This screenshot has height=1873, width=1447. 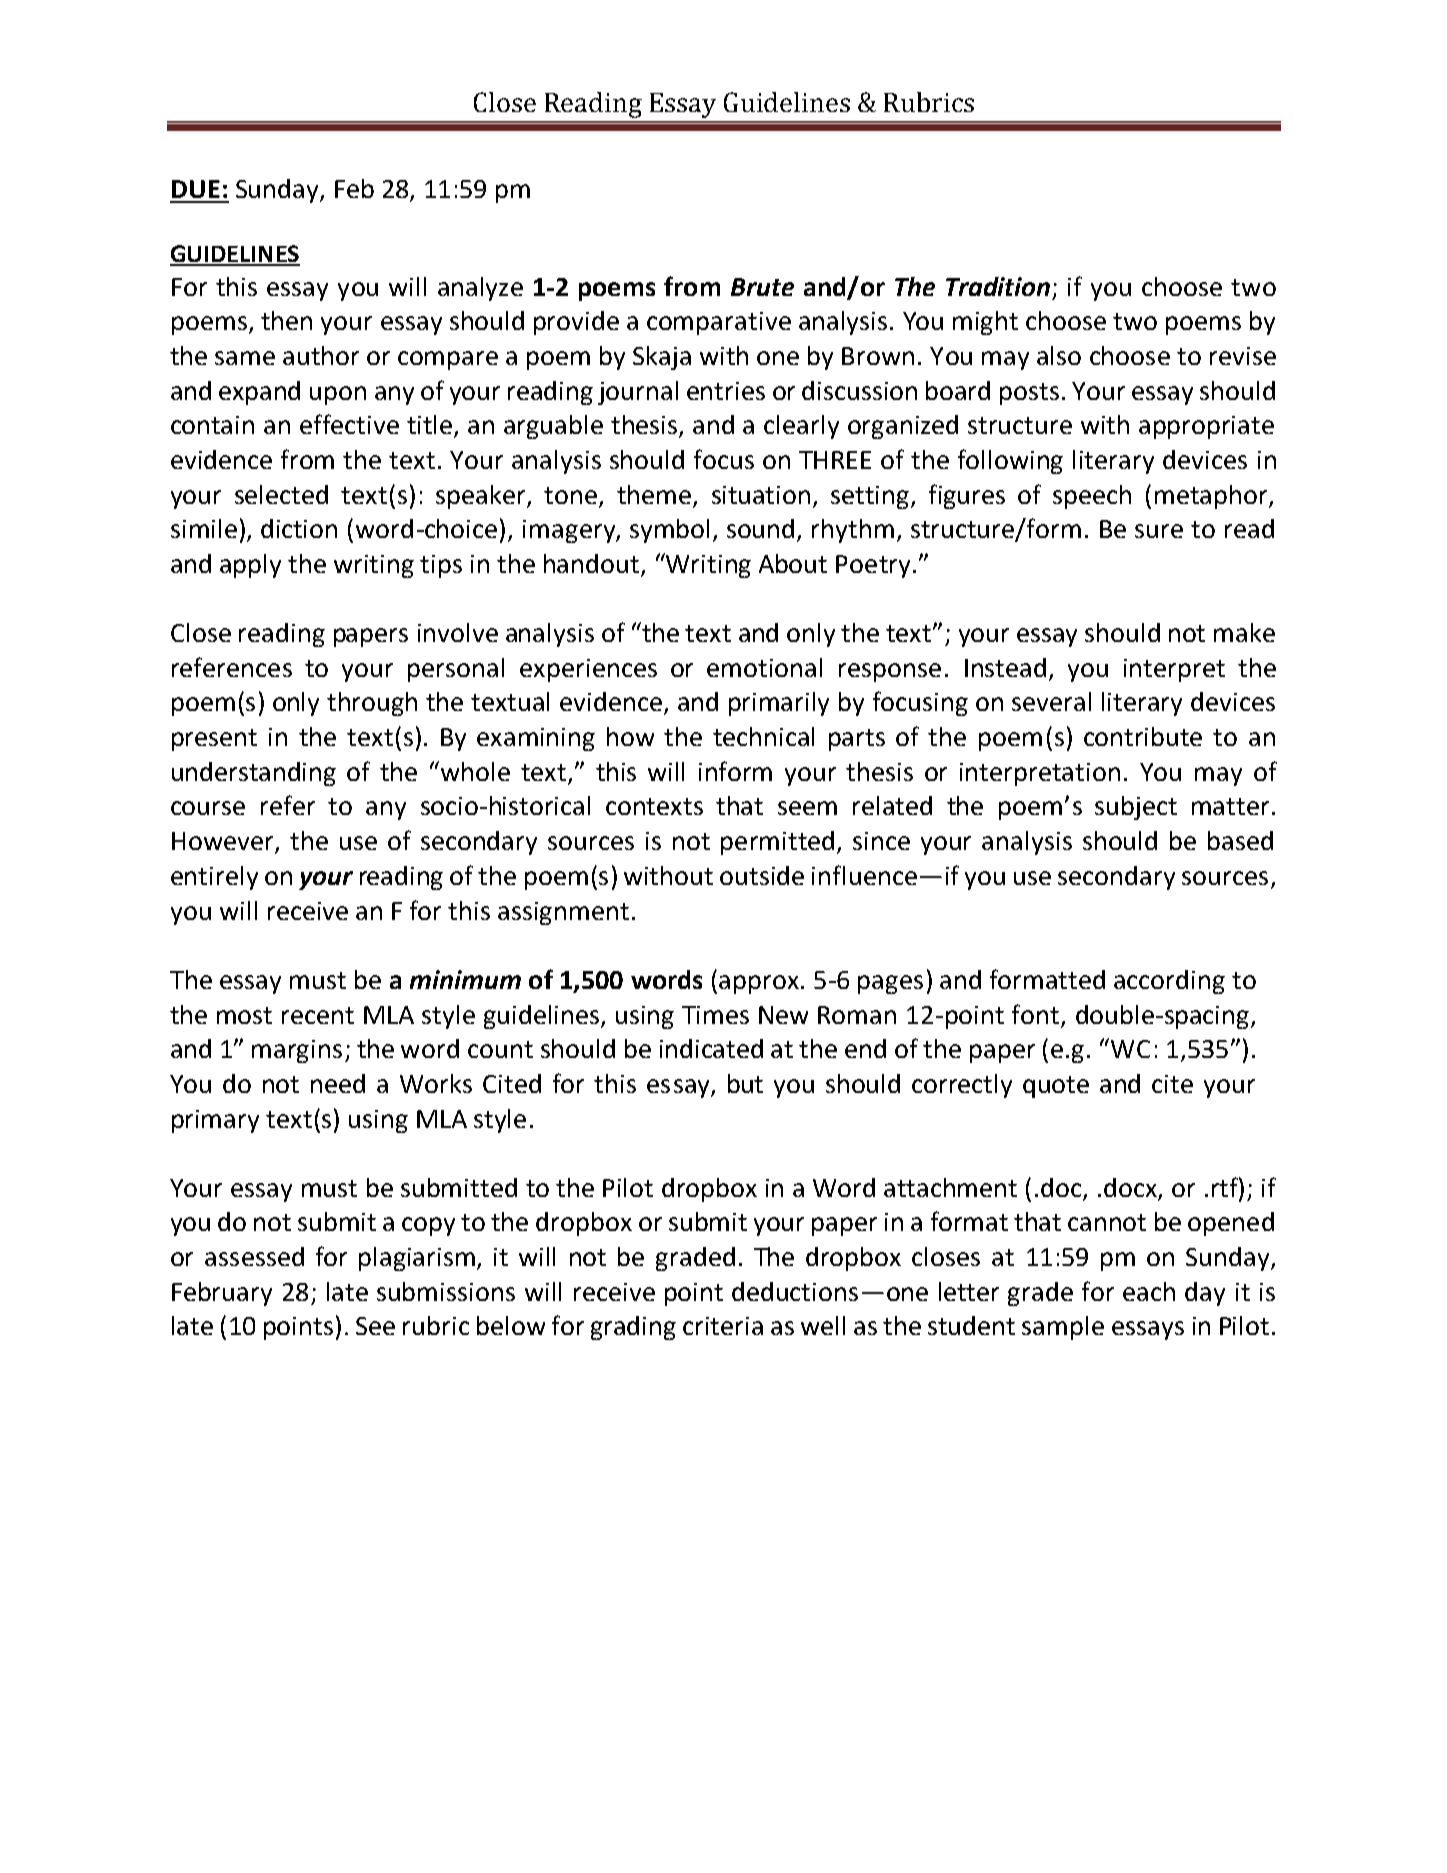 I want to click on technical, so click(x=763, y=736).
